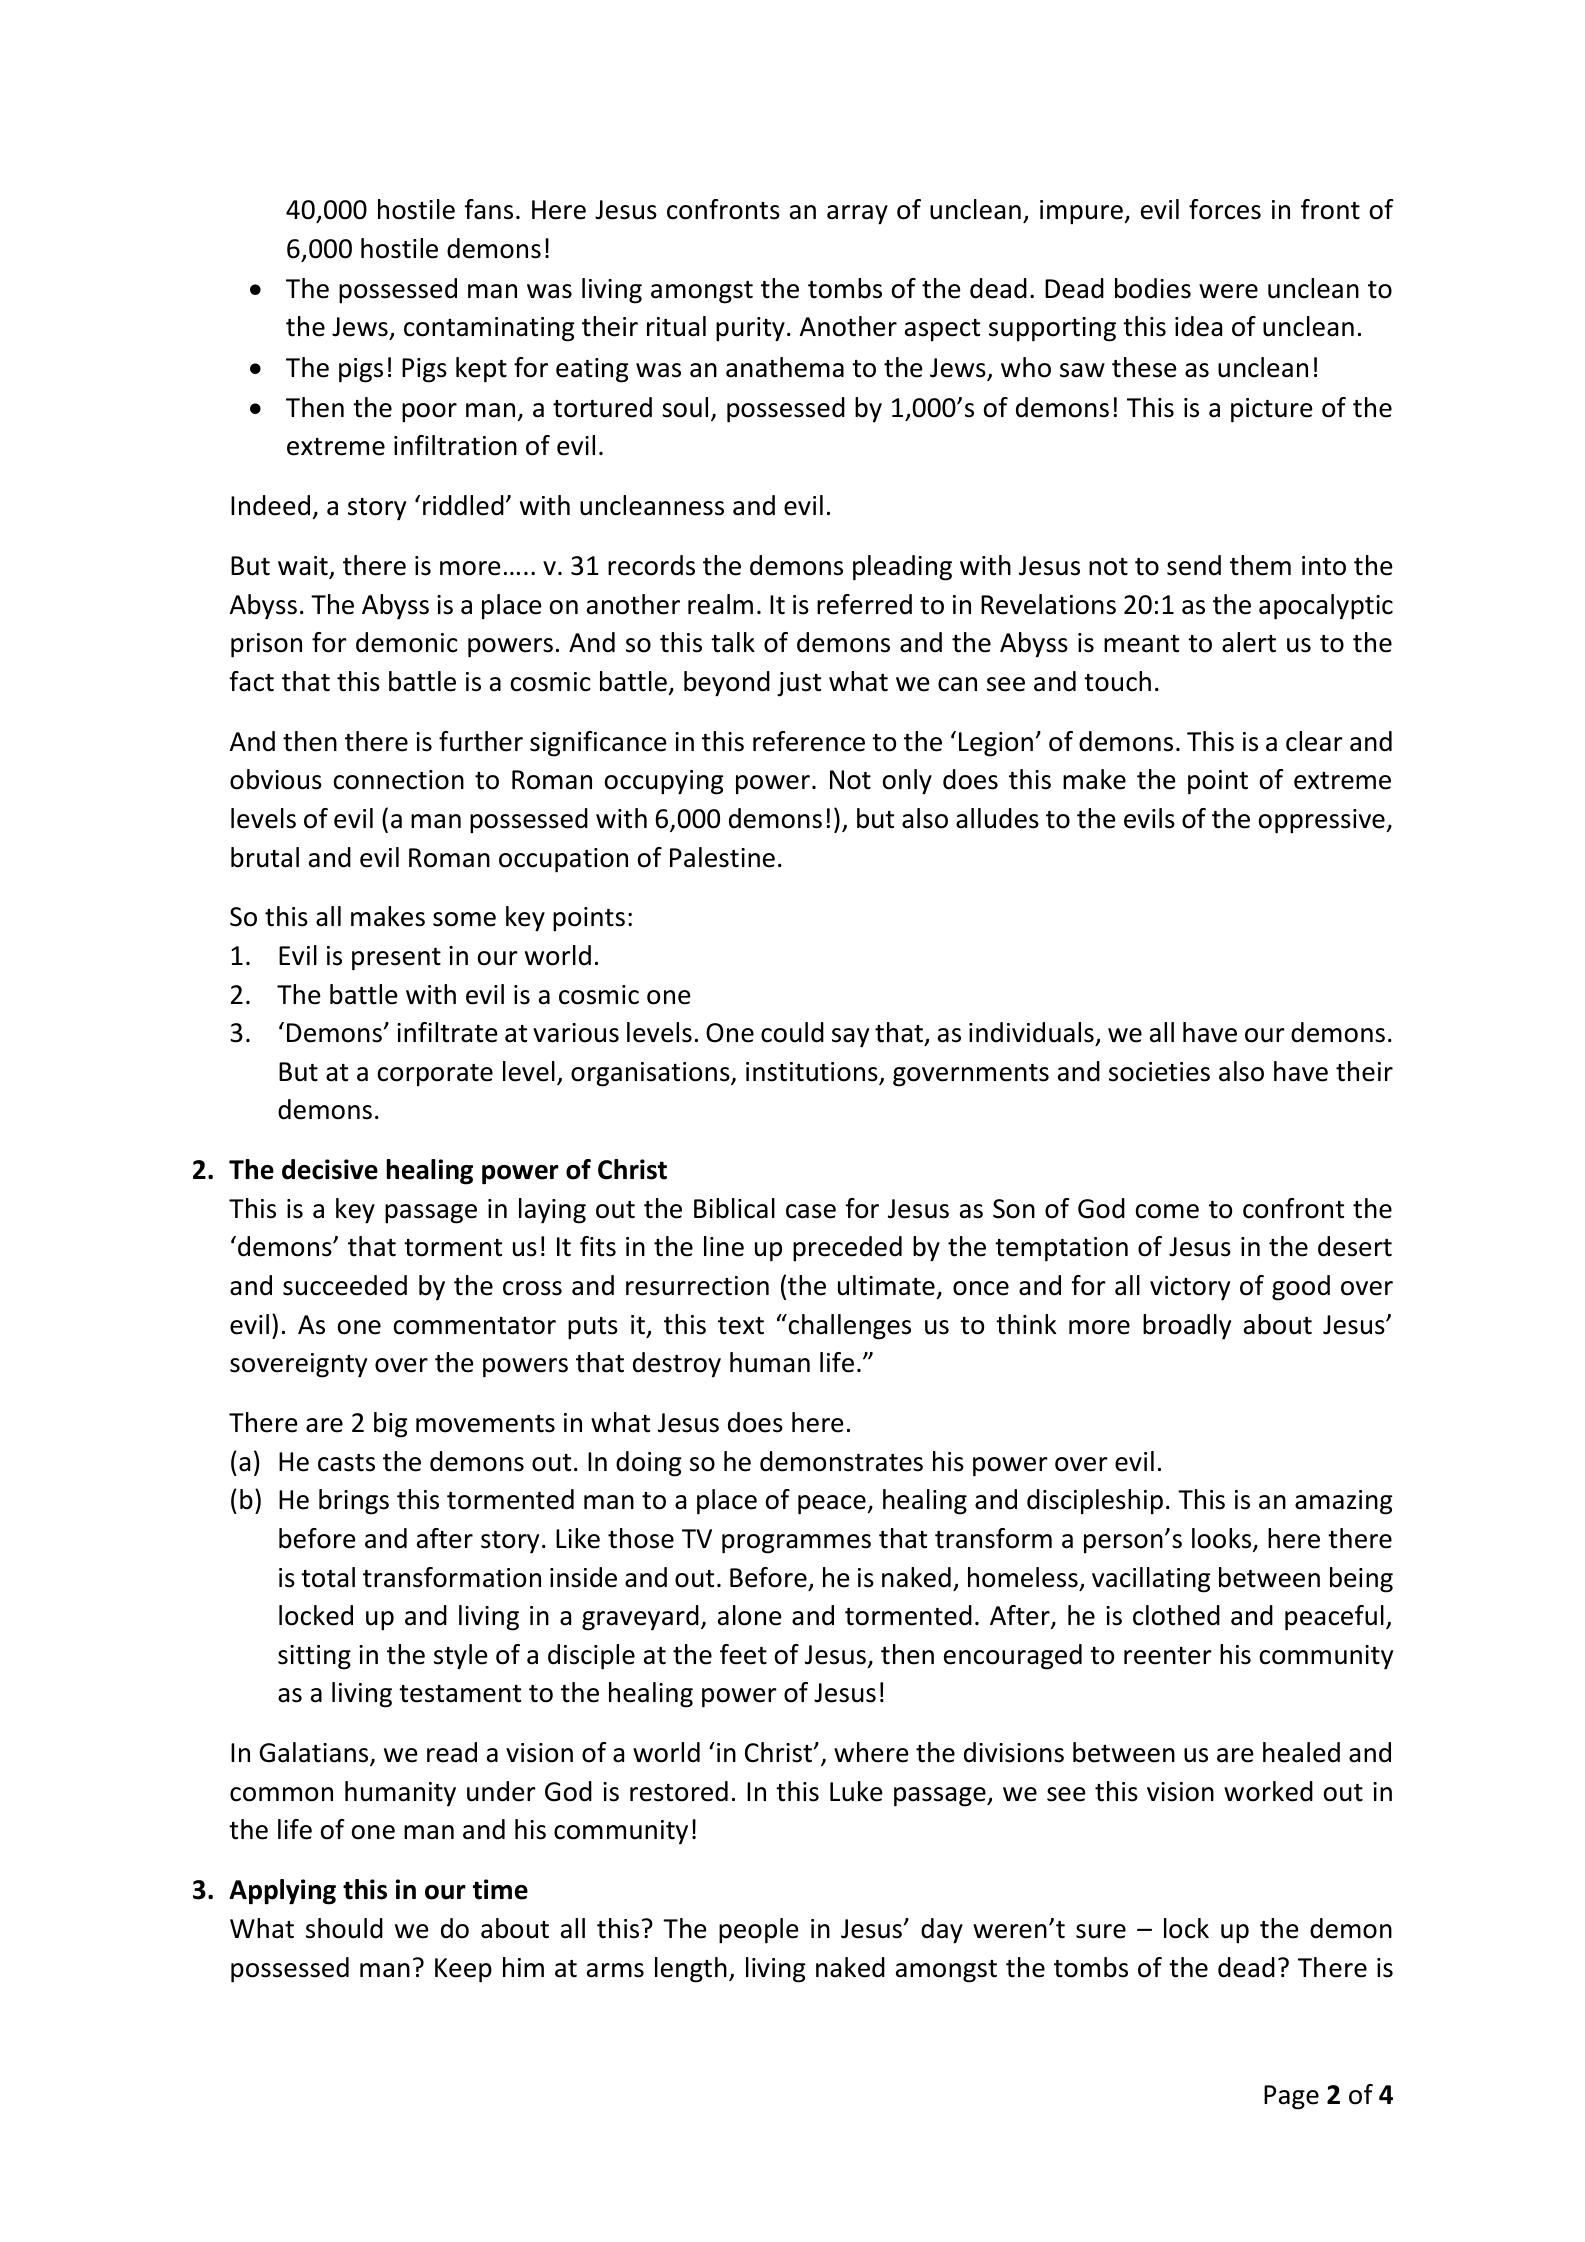 This screenshot has height=2242, width=1585. What do you see at coordinates (1225, 209) in the screenshot?
I see `forces` at bounding box center [1225, 209].
